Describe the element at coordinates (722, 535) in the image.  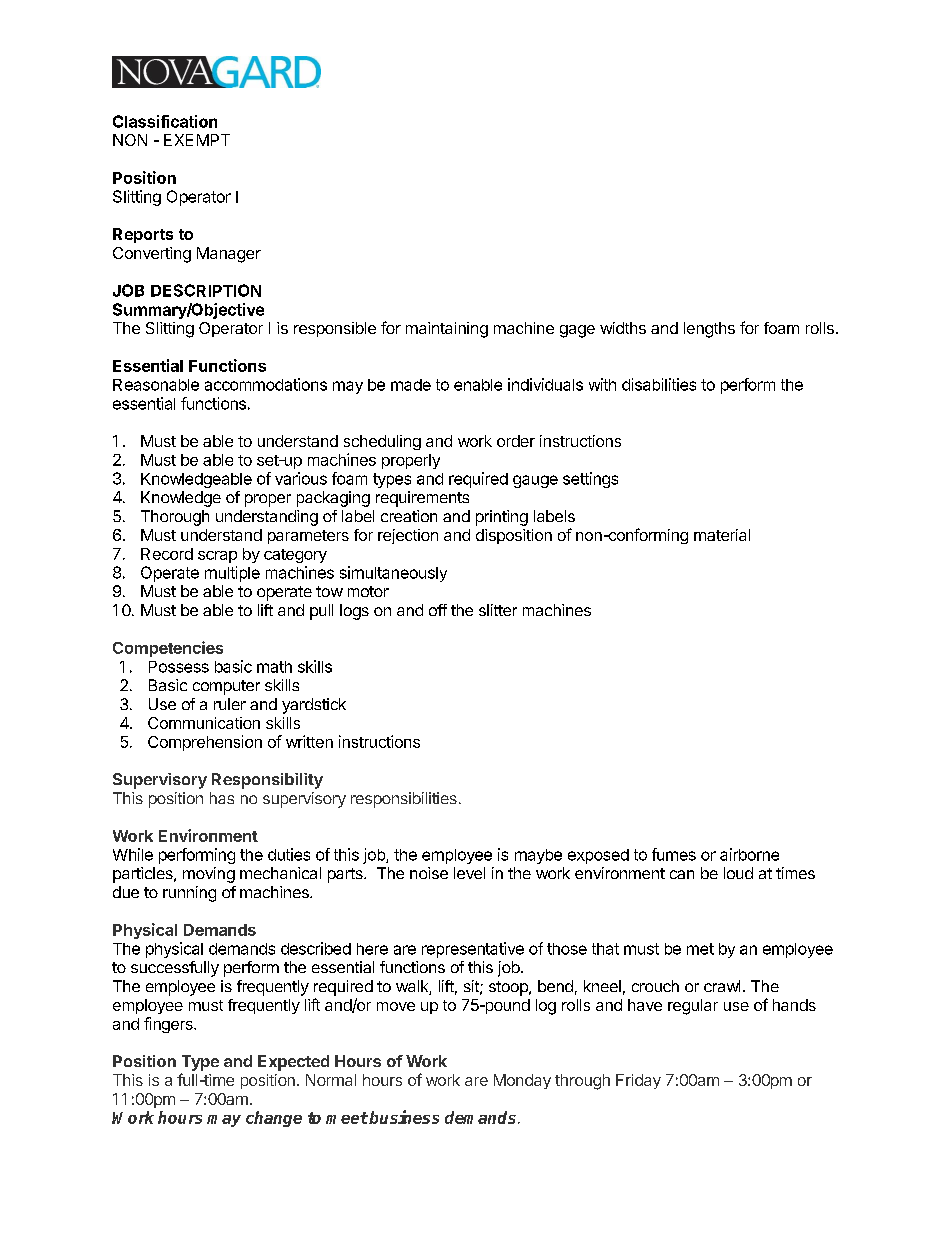
I see `material` at that location.
